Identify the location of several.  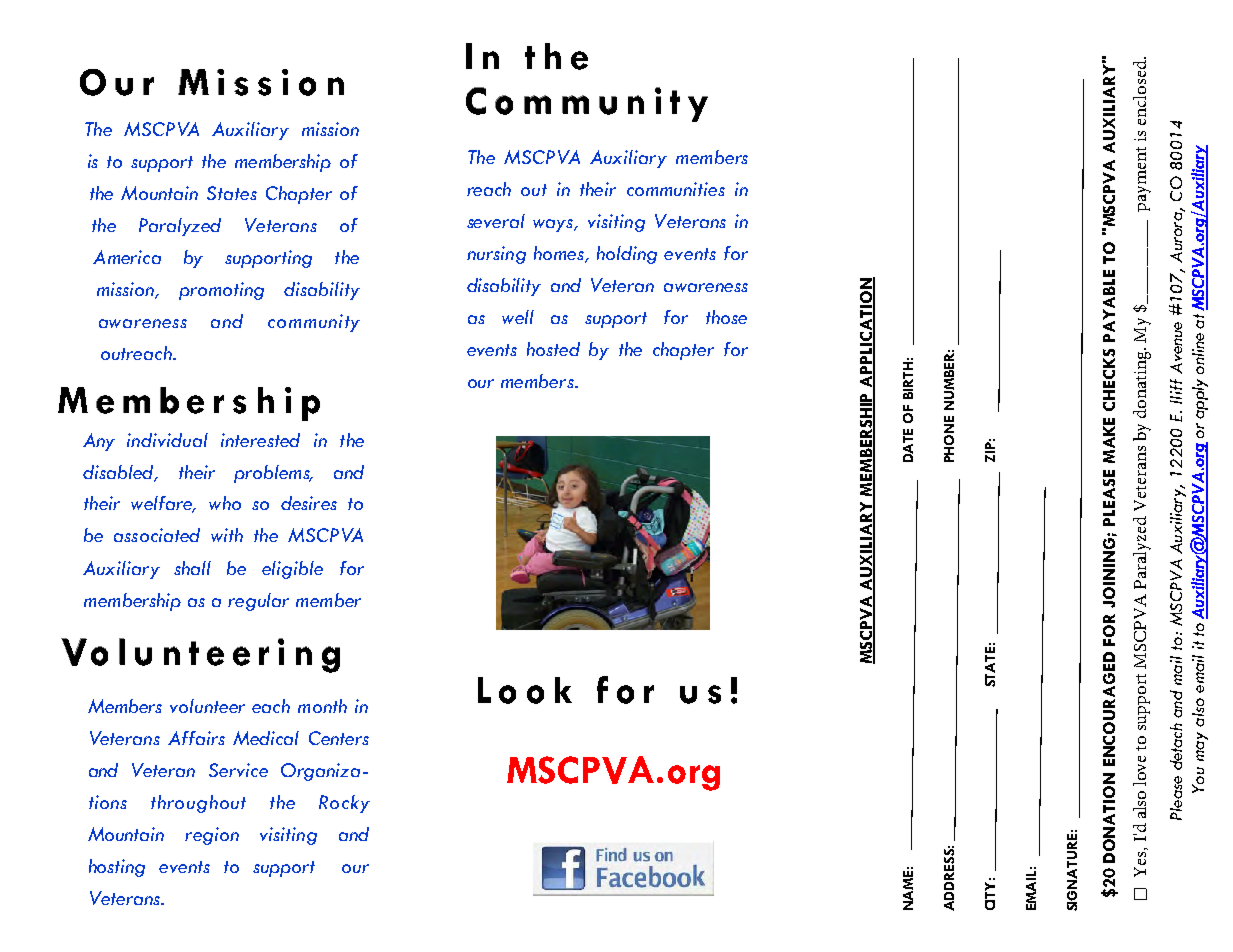
(496, 221).
